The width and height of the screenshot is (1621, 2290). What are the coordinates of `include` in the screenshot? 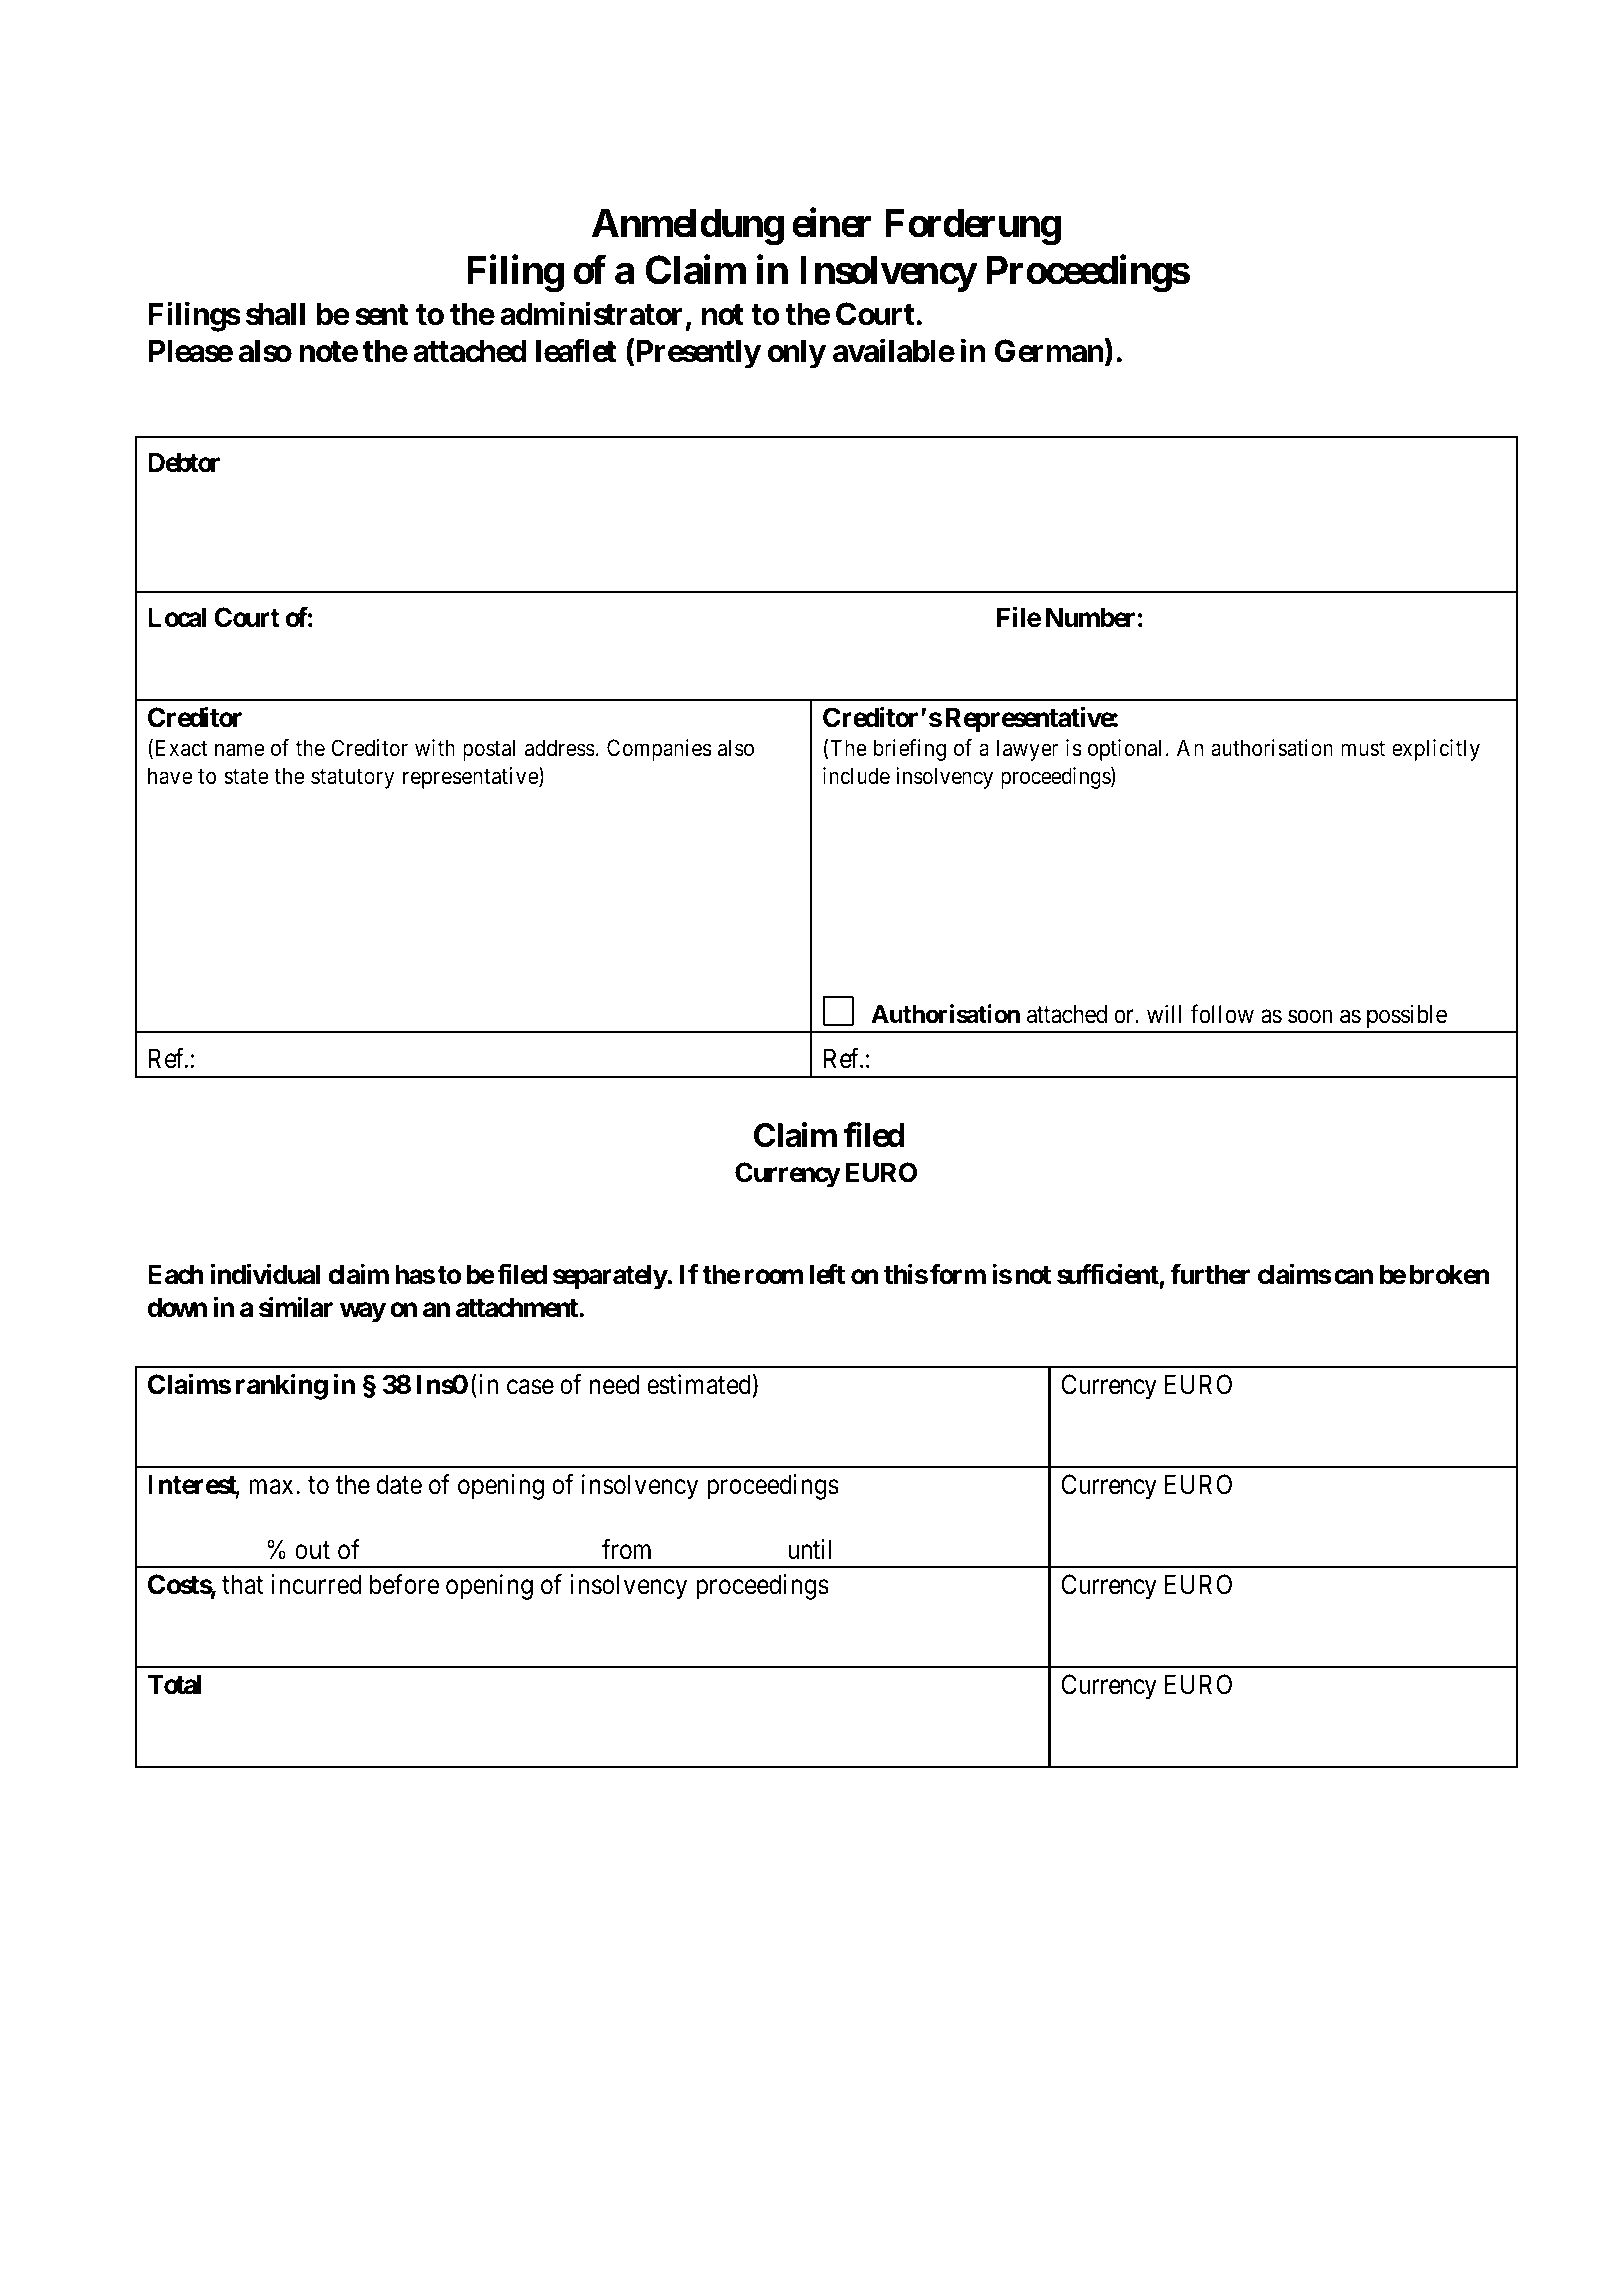 It's located at (856, 776).
